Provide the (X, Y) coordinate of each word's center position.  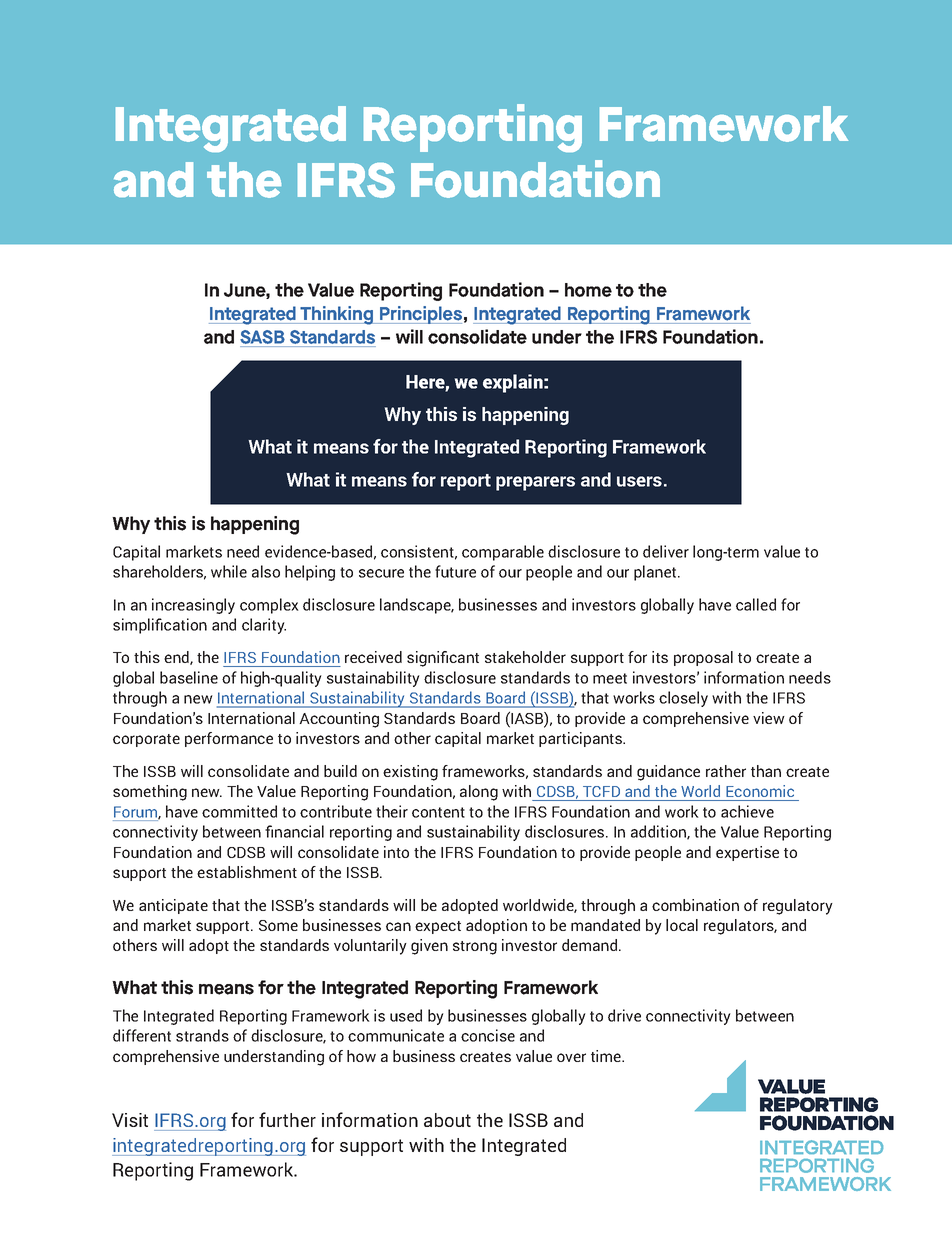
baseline (189, 677)
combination (695, 905)
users (639, 481)
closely (683, 699)
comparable (503, 553)
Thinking (337, 315)
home (588, 290)
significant (443, 659)
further (287, 1119)
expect (438, 927)
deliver (666, 551)
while (229, 571)
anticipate (173, 906)
